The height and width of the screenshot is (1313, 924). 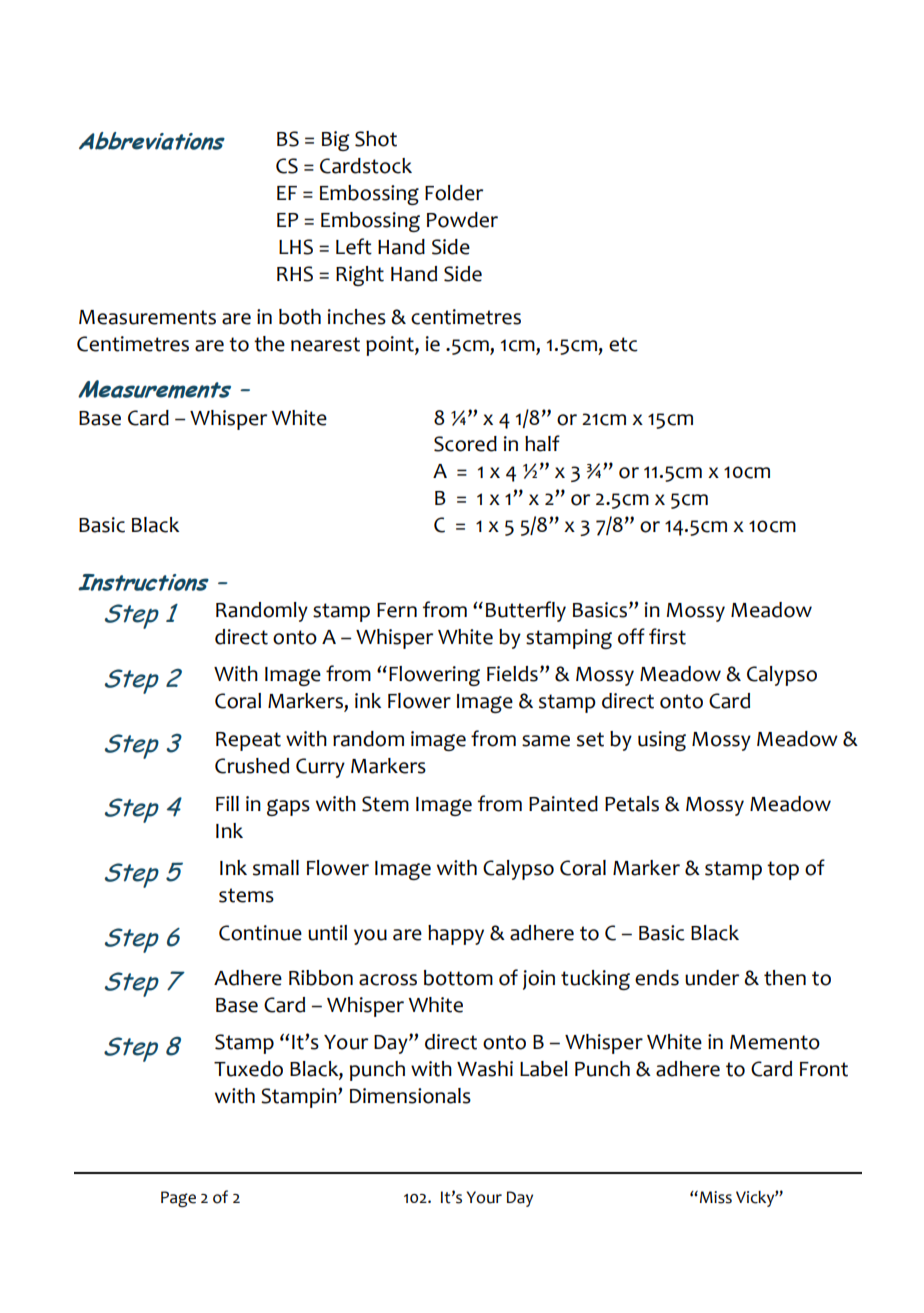 What do you see at coordinates (178, 1199) in the screenshot?
I see `Page` at bounding box center [178, 1199].
